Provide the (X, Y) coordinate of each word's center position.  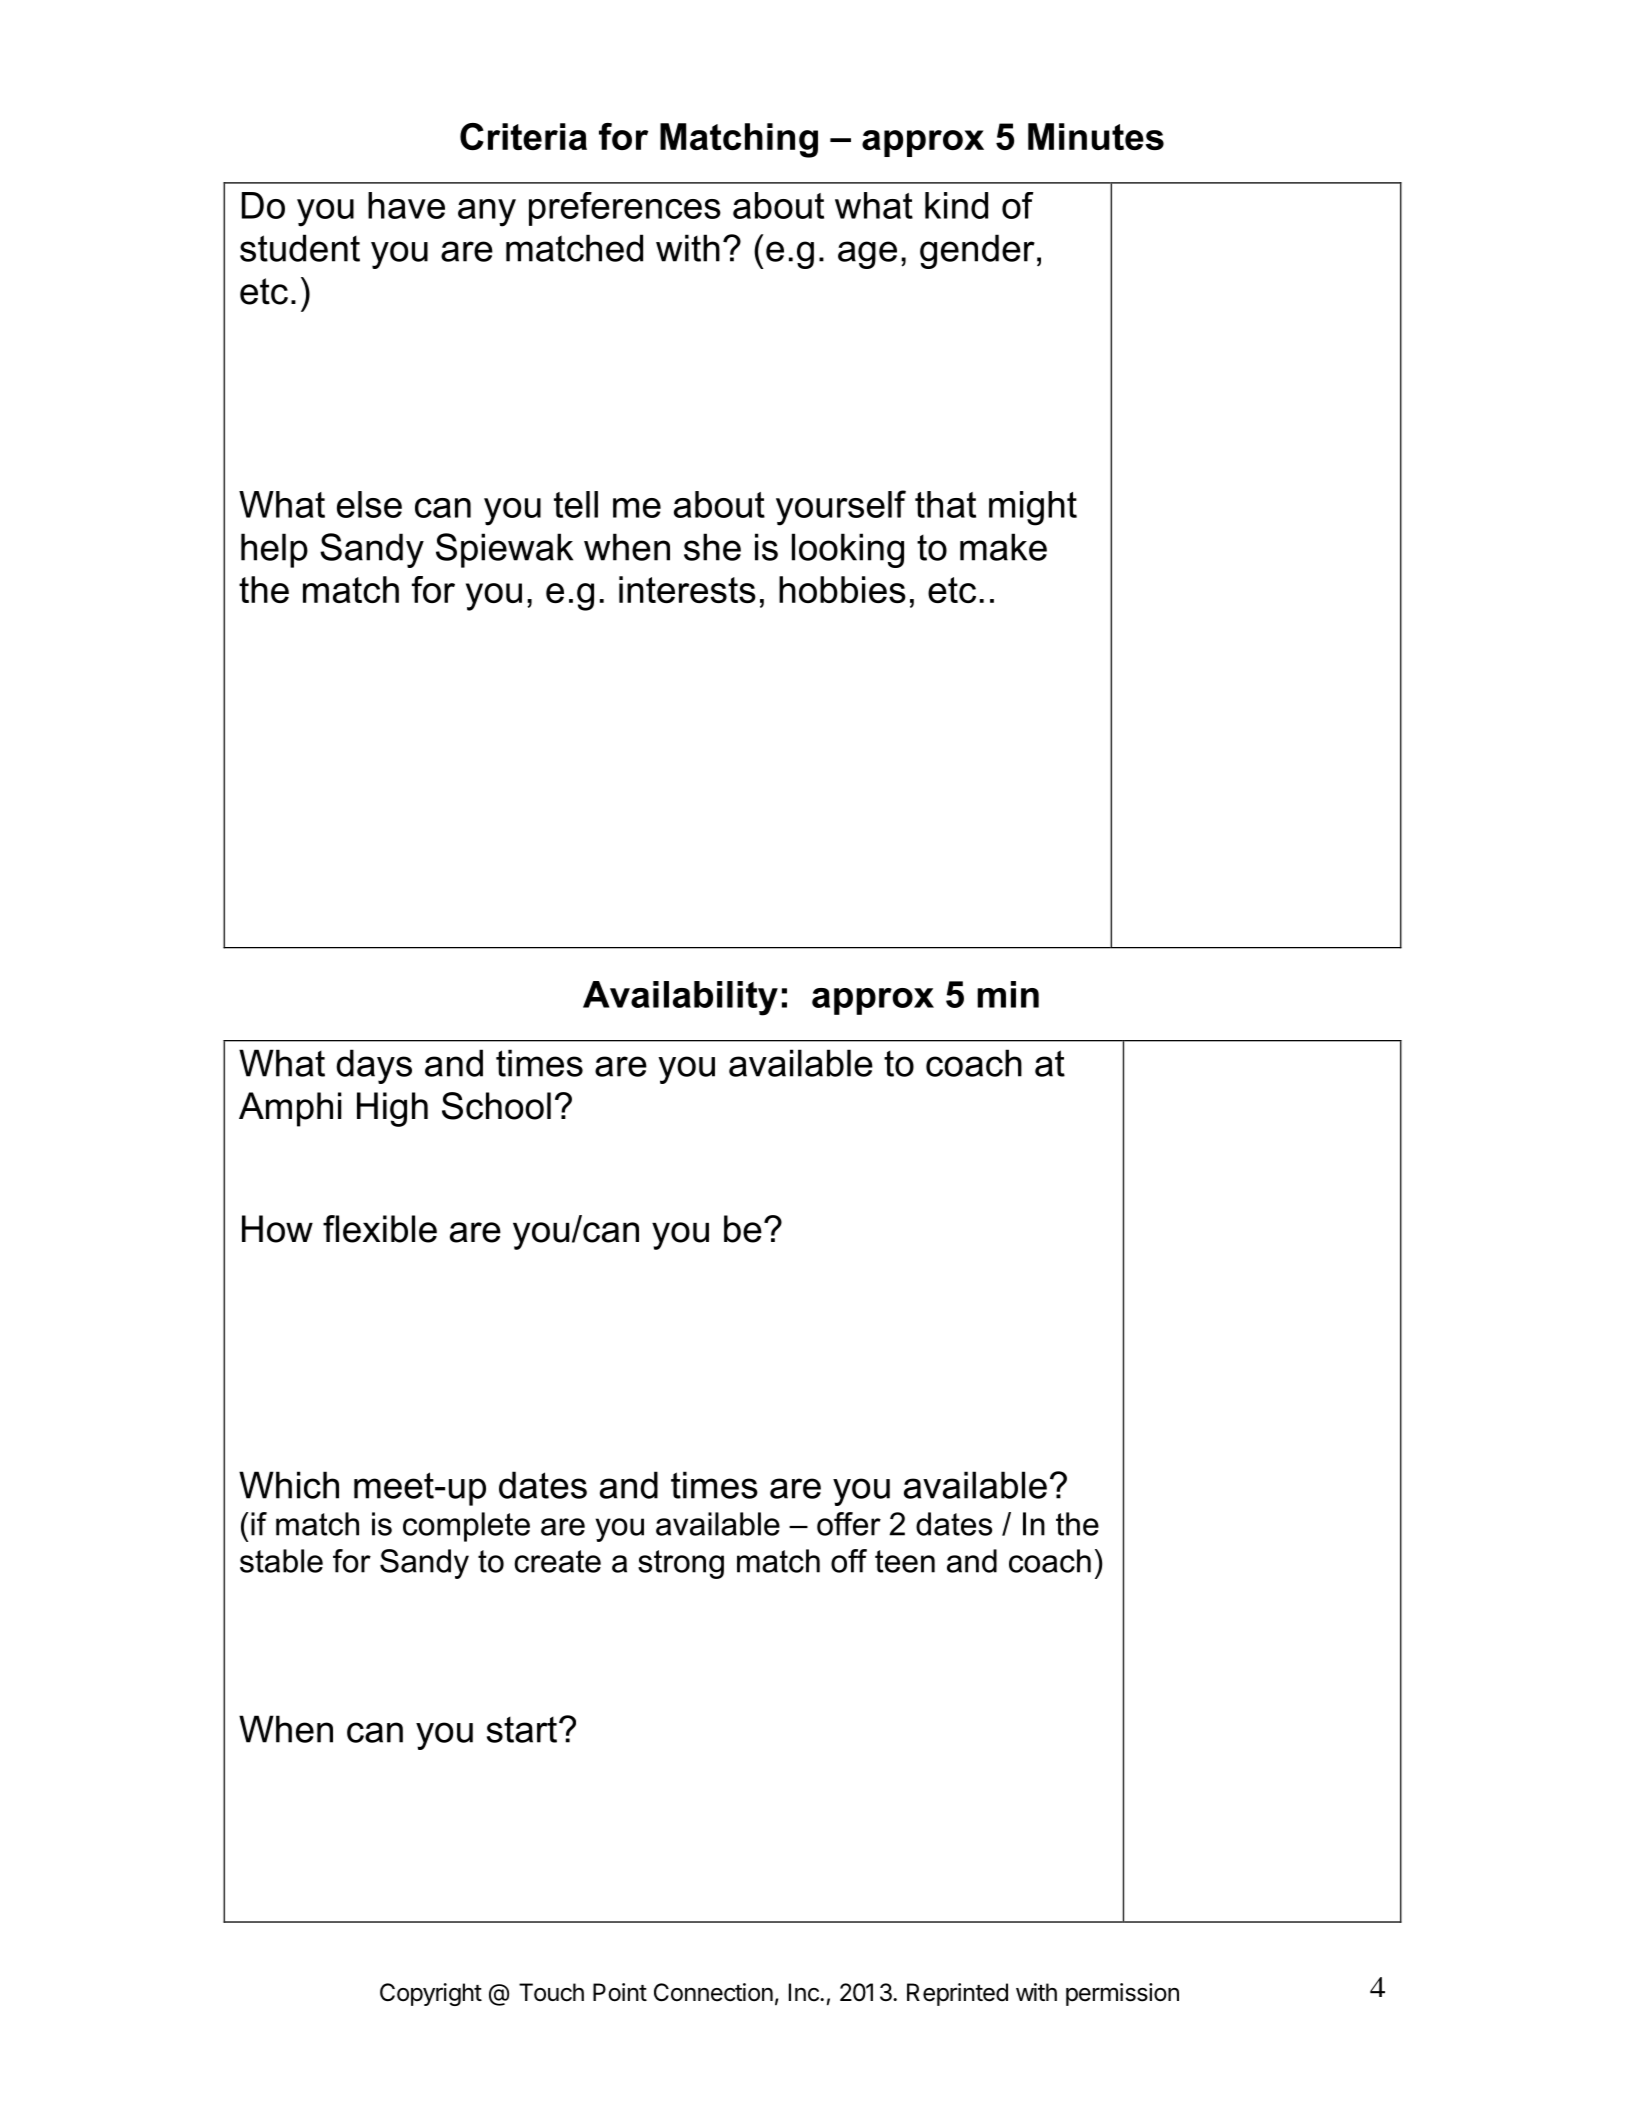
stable (281, 1561)
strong (681, 1564)
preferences (625, 209)
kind (956, 205)
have (406, 205)
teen (905, 1561)
